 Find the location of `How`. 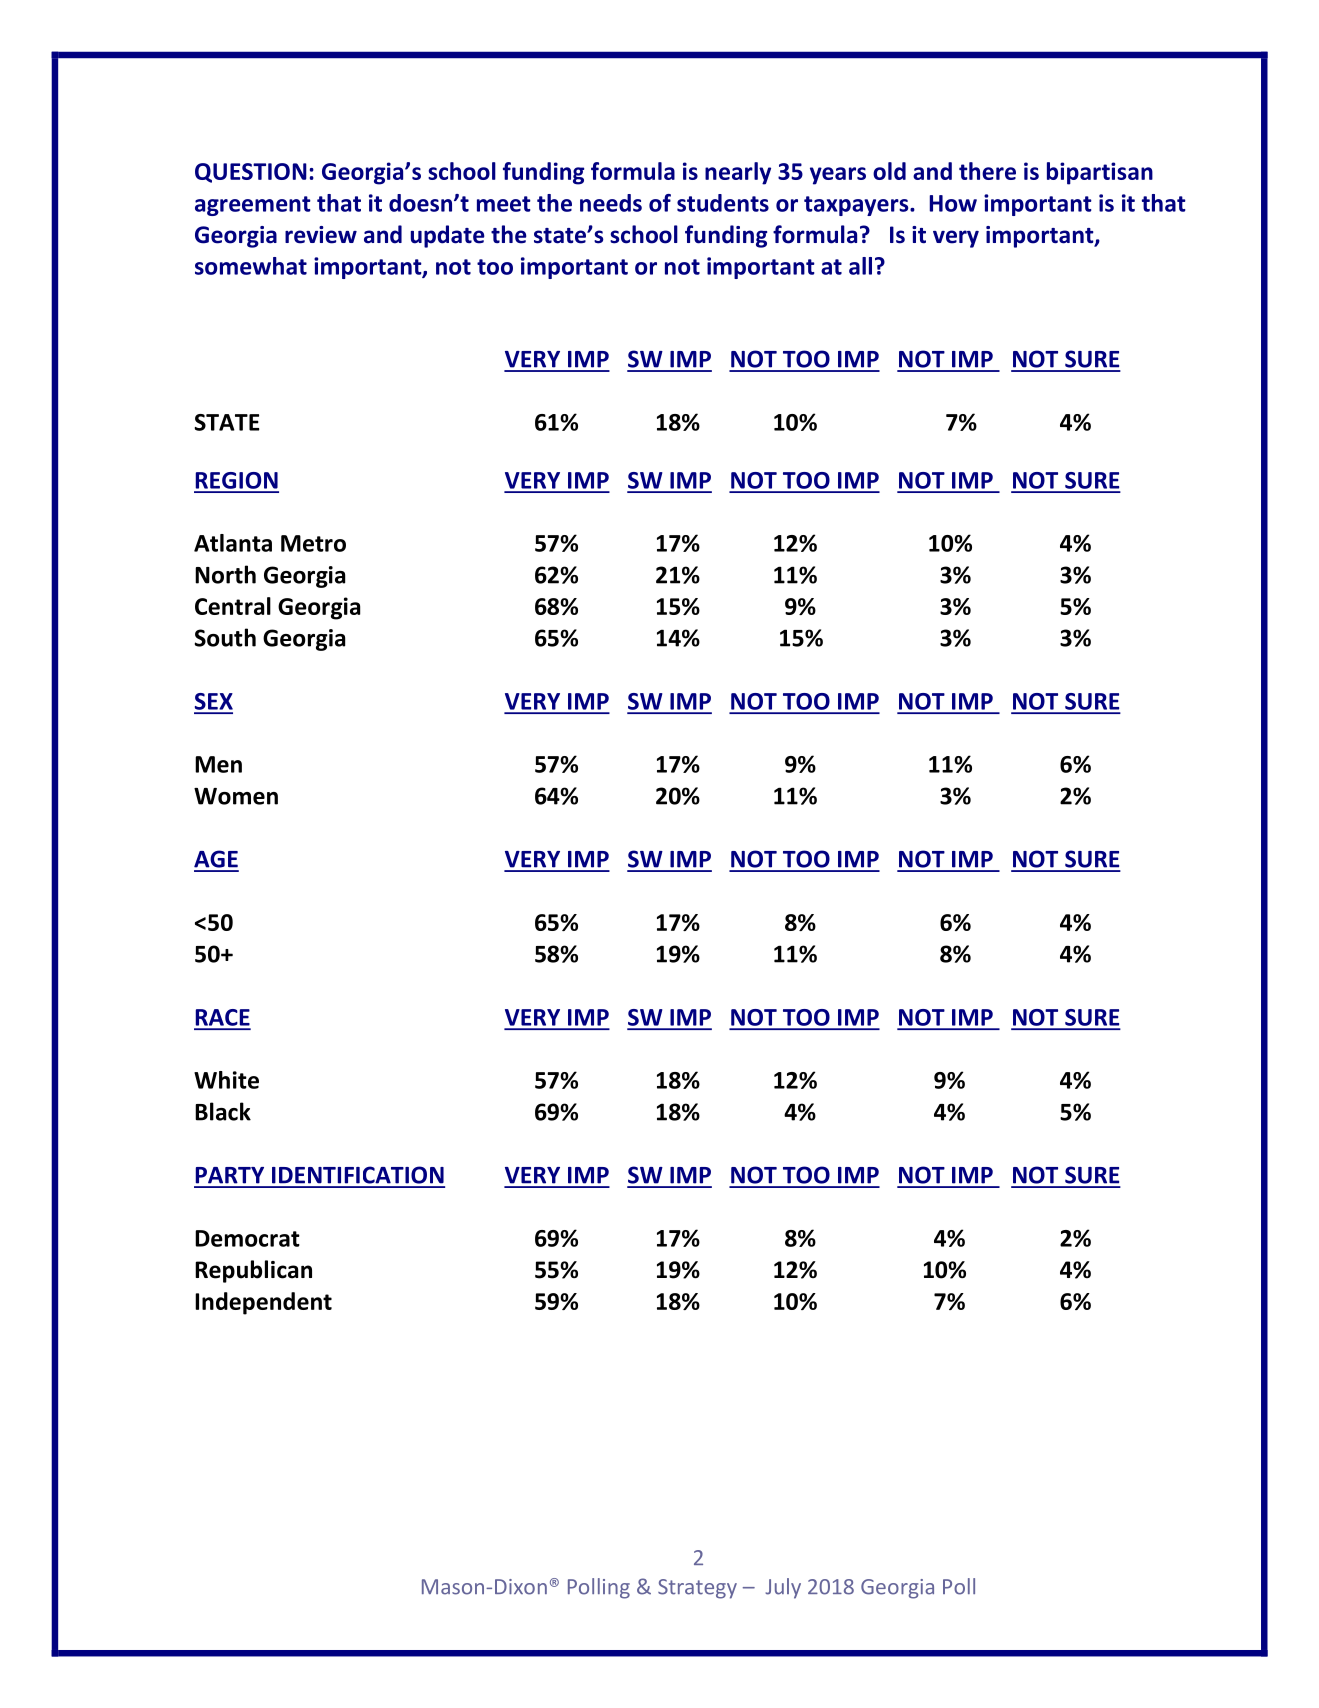

How is located at coordinates (953, 203).
